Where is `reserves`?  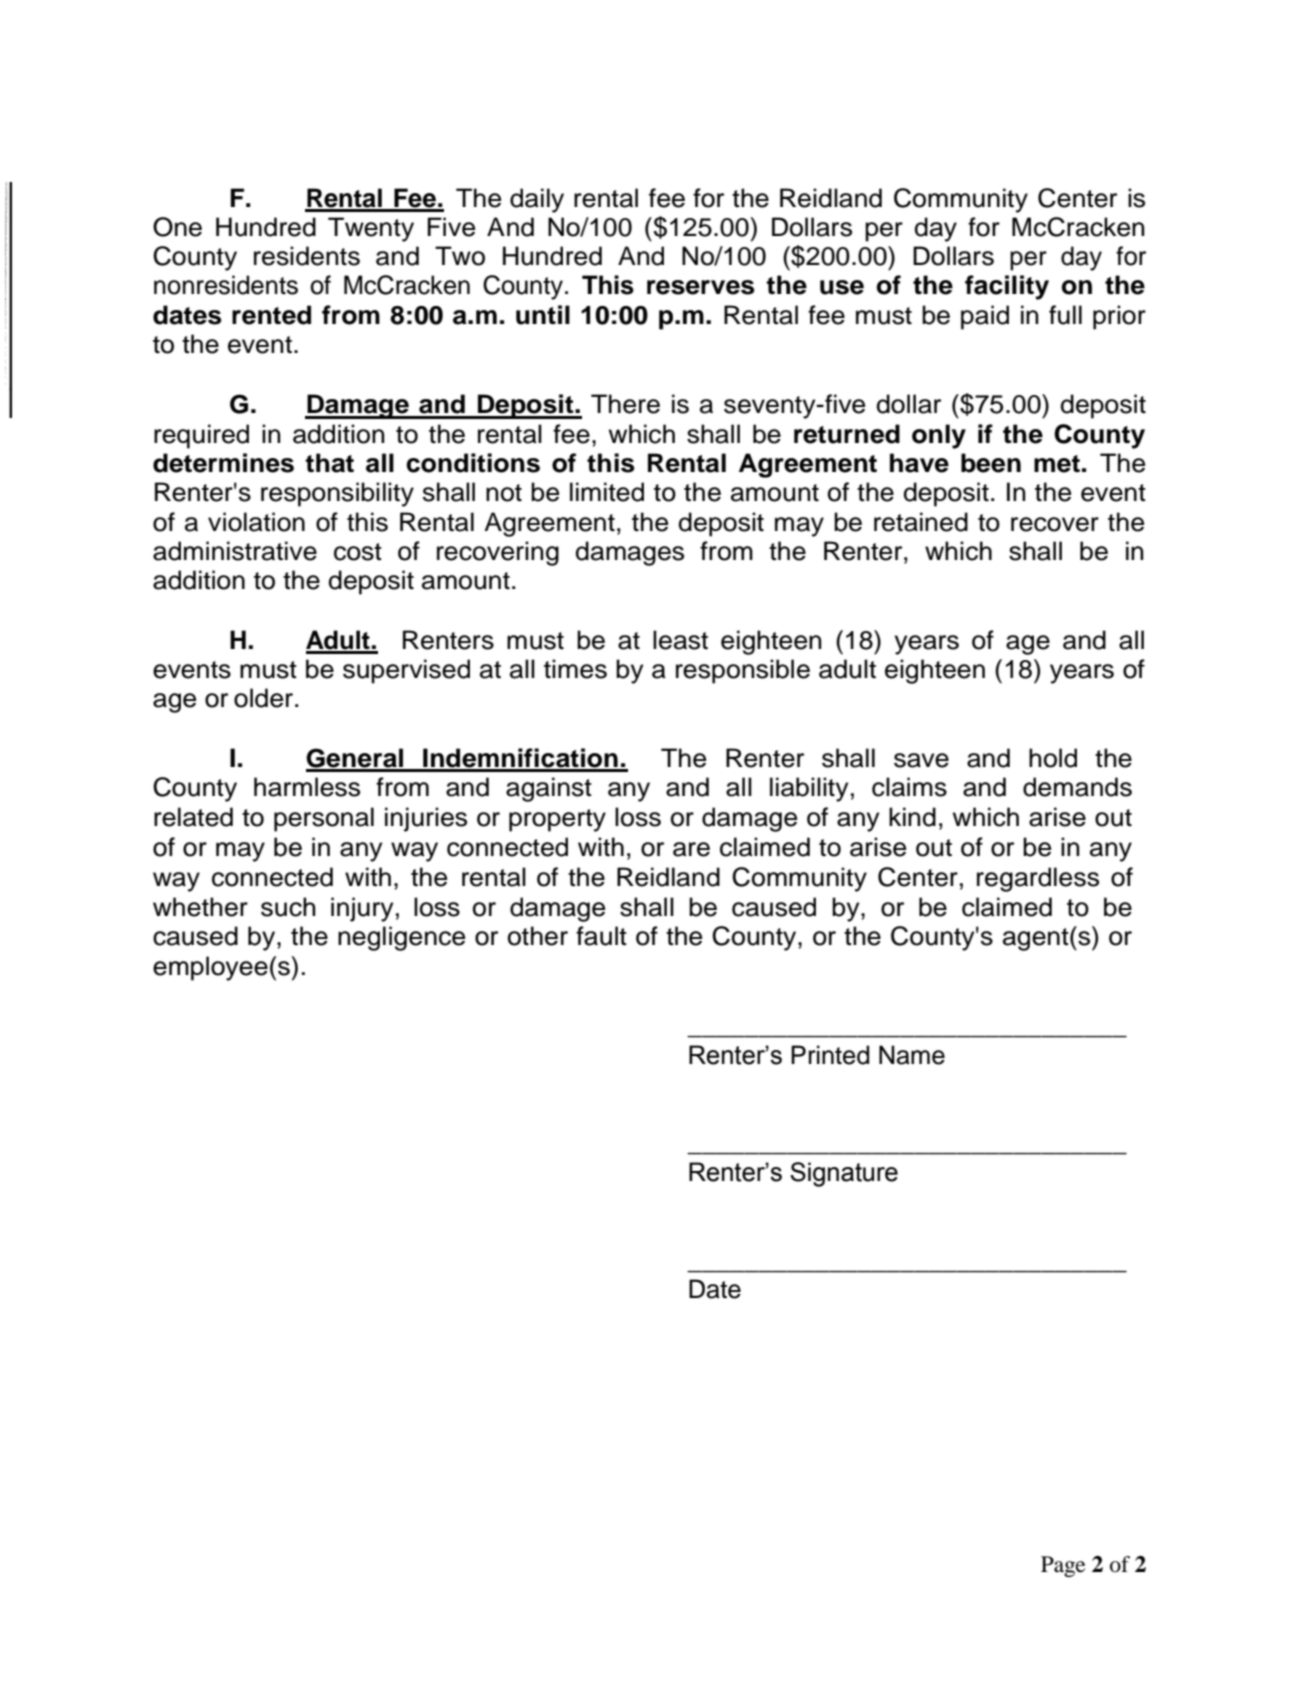 reserves is located at coordinates (700, 287).
